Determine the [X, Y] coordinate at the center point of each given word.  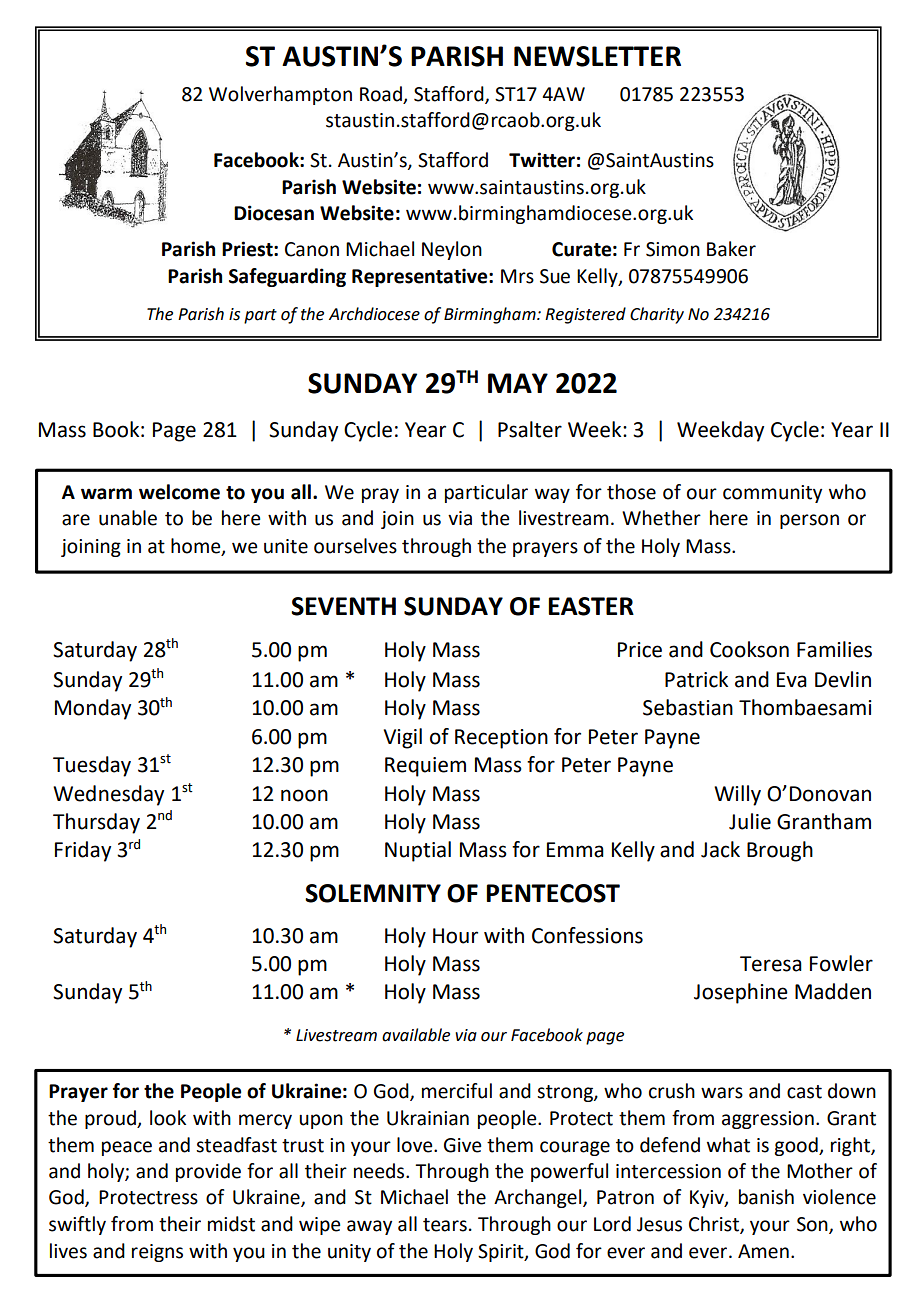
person [809, 521]
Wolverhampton [280, 95]
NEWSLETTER [597, 56]
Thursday [96, 823]
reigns [157, 1253]
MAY [518, 383]
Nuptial [418, 851]
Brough [780, 851]
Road [382, 95]
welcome [179, 492]
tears [445, 1225]
